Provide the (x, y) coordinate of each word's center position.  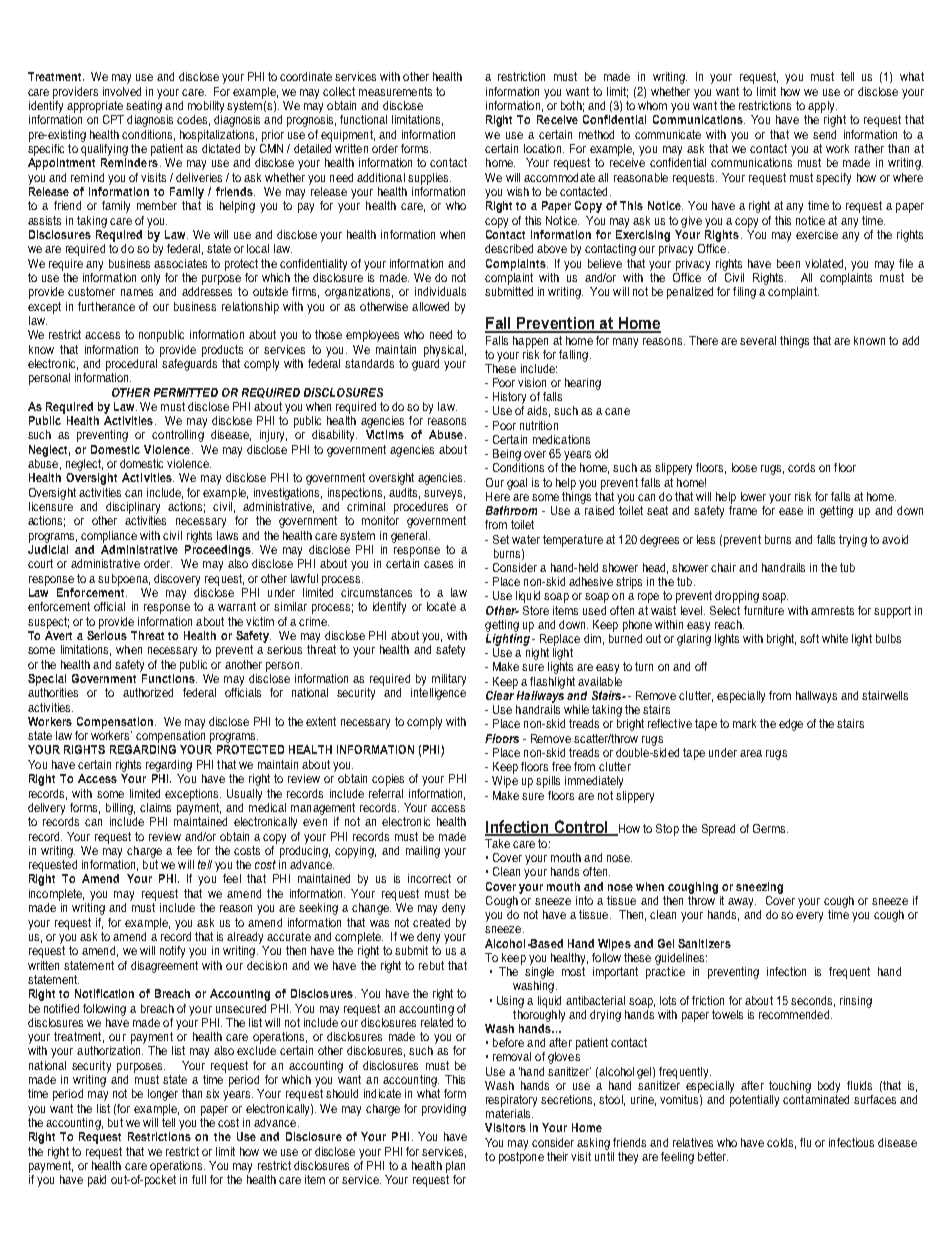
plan (455, 1167)
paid (97, 1181)
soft (809, 638)
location (542, 148)
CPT (113, 119)
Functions (168, 677)
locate (441, 606)
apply (822, 107)
